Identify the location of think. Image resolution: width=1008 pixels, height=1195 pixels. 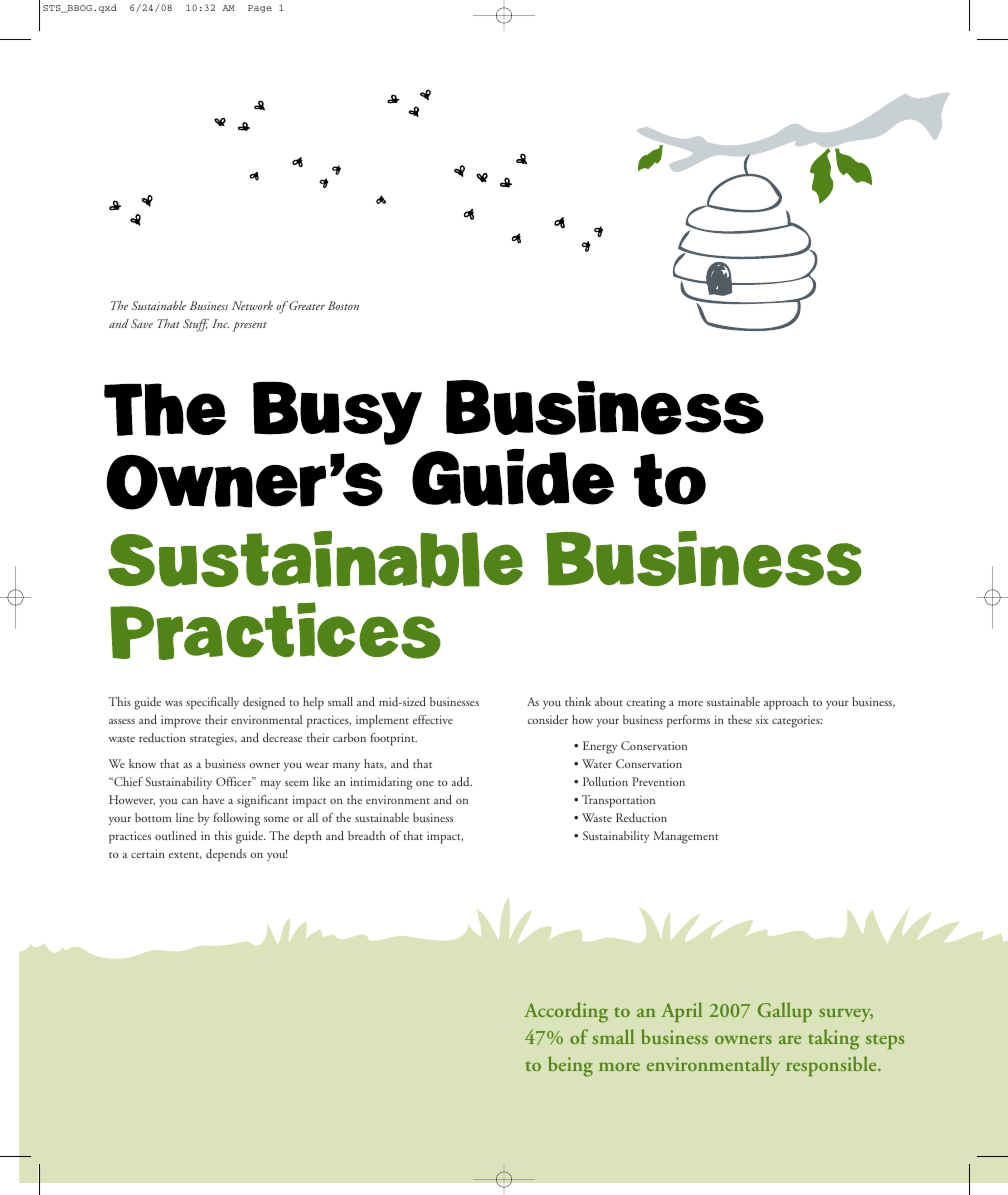
(578, 701).
